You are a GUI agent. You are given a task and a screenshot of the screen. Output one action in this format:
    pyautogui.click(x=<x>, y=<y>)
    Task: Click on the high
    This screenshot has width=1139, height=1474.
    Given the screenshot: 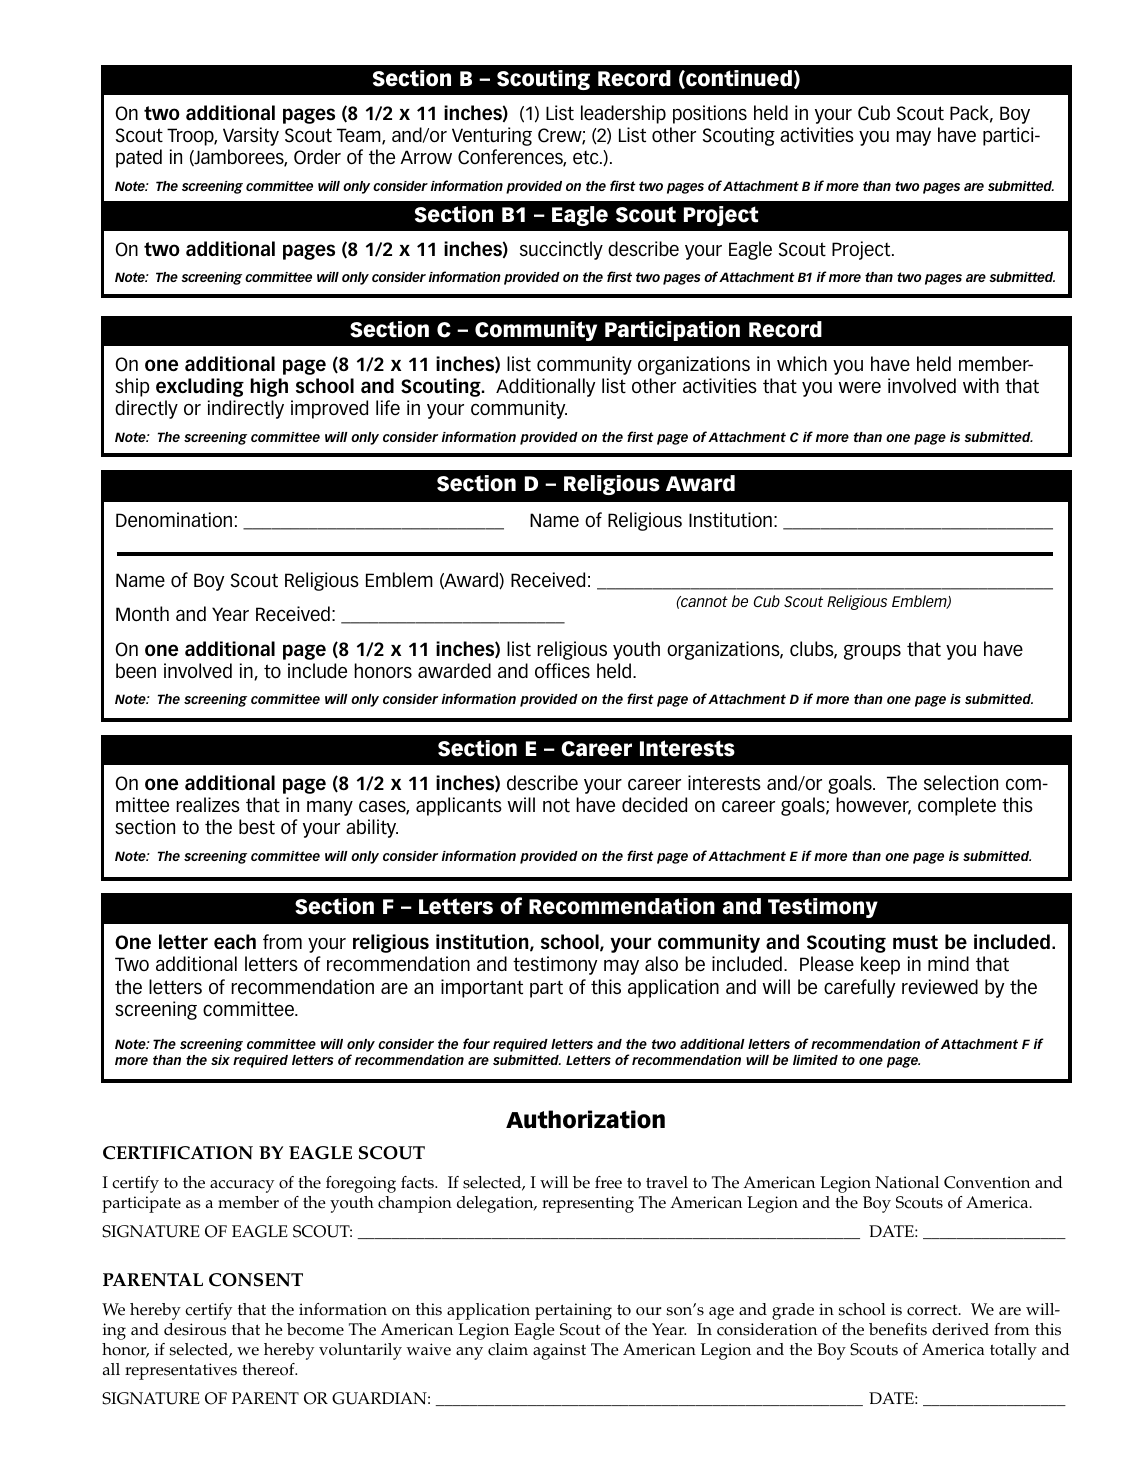 What is the action you would take?
    pyautogui.click(x=269, y=387)
